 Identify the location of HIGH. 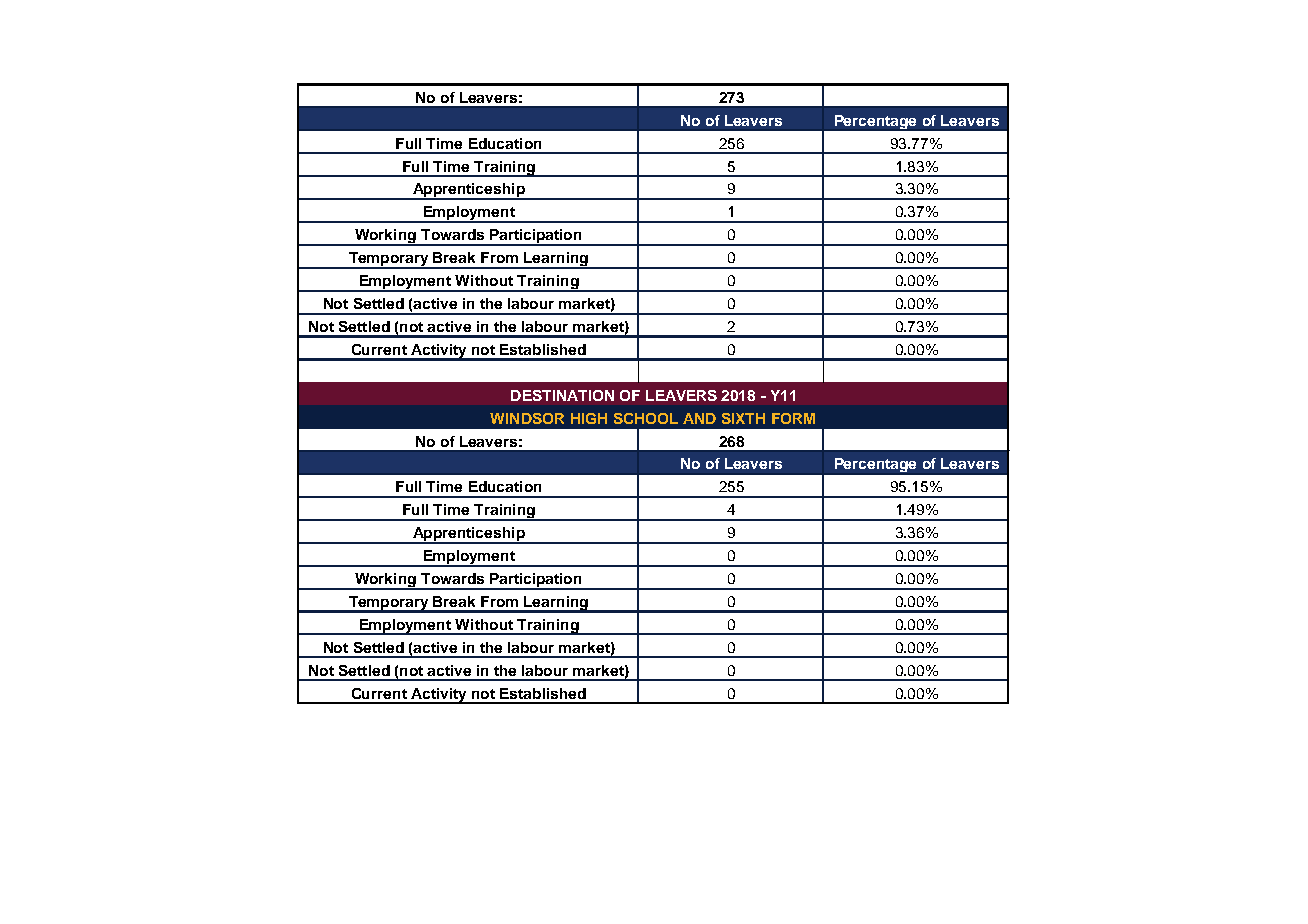
(589, 418).
